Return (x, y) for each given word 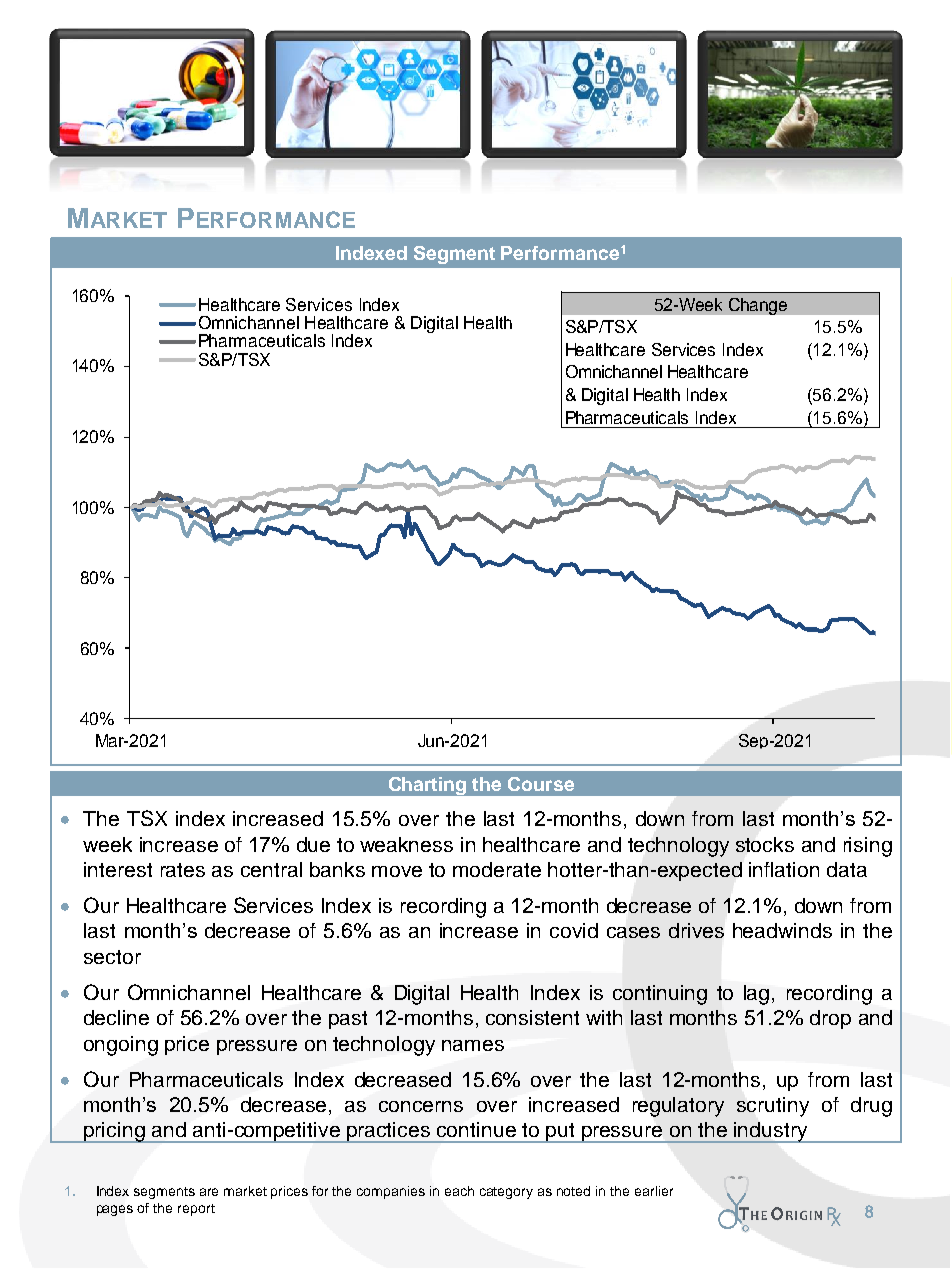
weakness (406, 844)
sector (112, 957)
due (313, 844)
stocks (765, 844)
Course (541, 784)
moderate (497, 869)
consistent (532, 1017)
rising (868, 847)
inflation (784, 869)
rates (183, 870)
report (196, 1210)
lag (756, 995)
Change (758, 306)
